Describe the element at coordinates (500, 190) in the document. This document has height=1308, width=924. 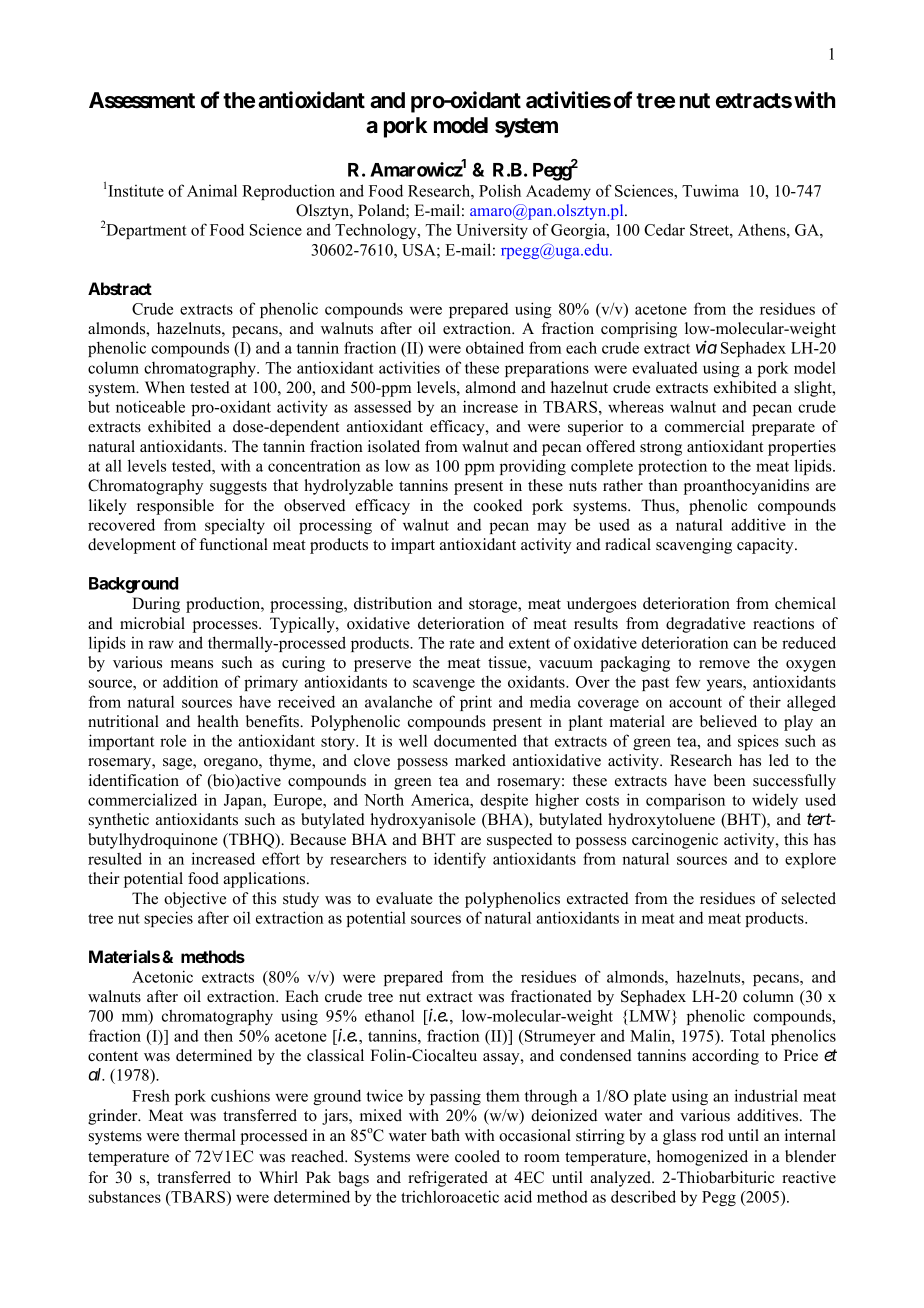
I see `Polish` at that location.
